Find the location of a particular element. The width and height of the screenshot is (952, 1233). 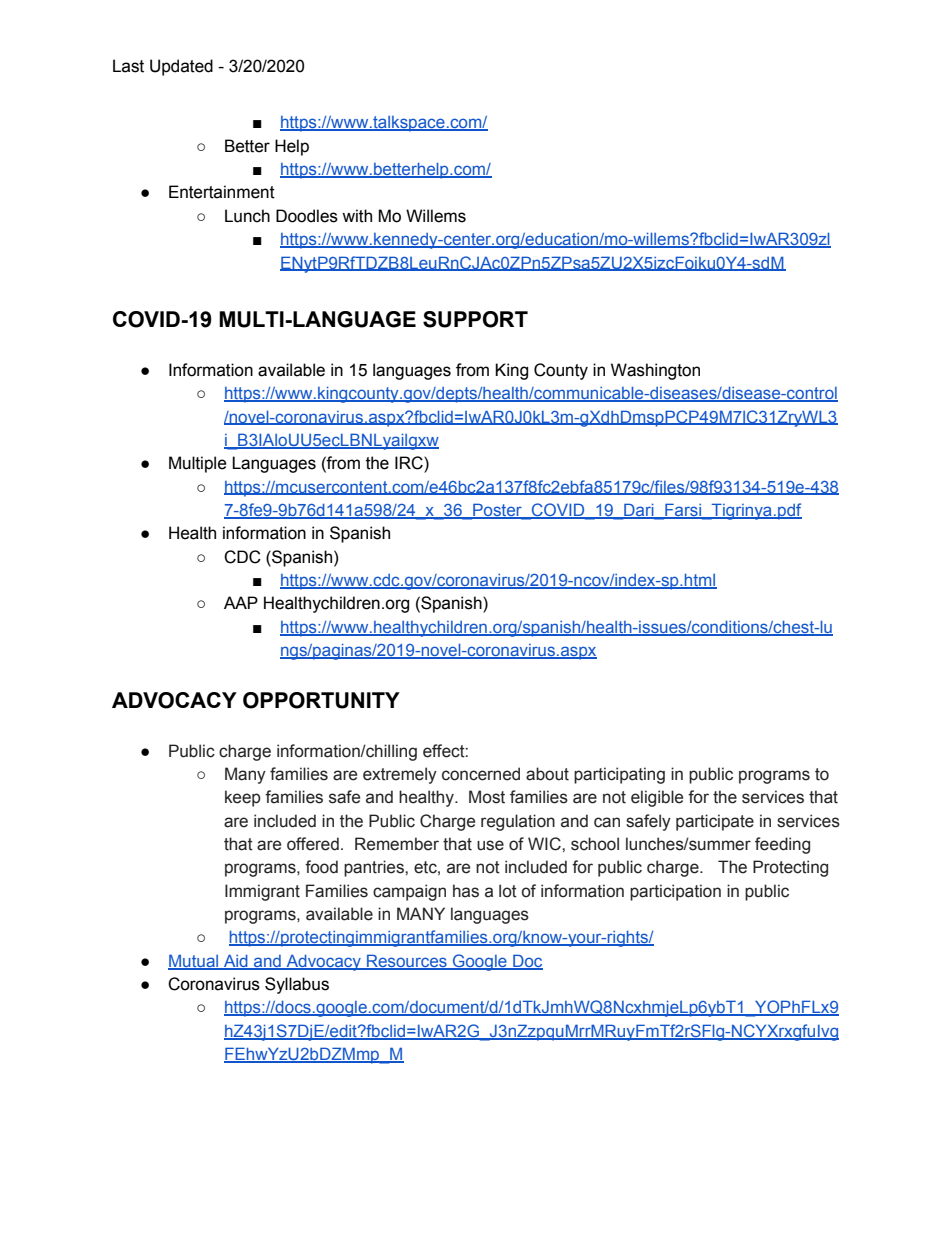

SUPPORT is located at coordinates (475, 319).
